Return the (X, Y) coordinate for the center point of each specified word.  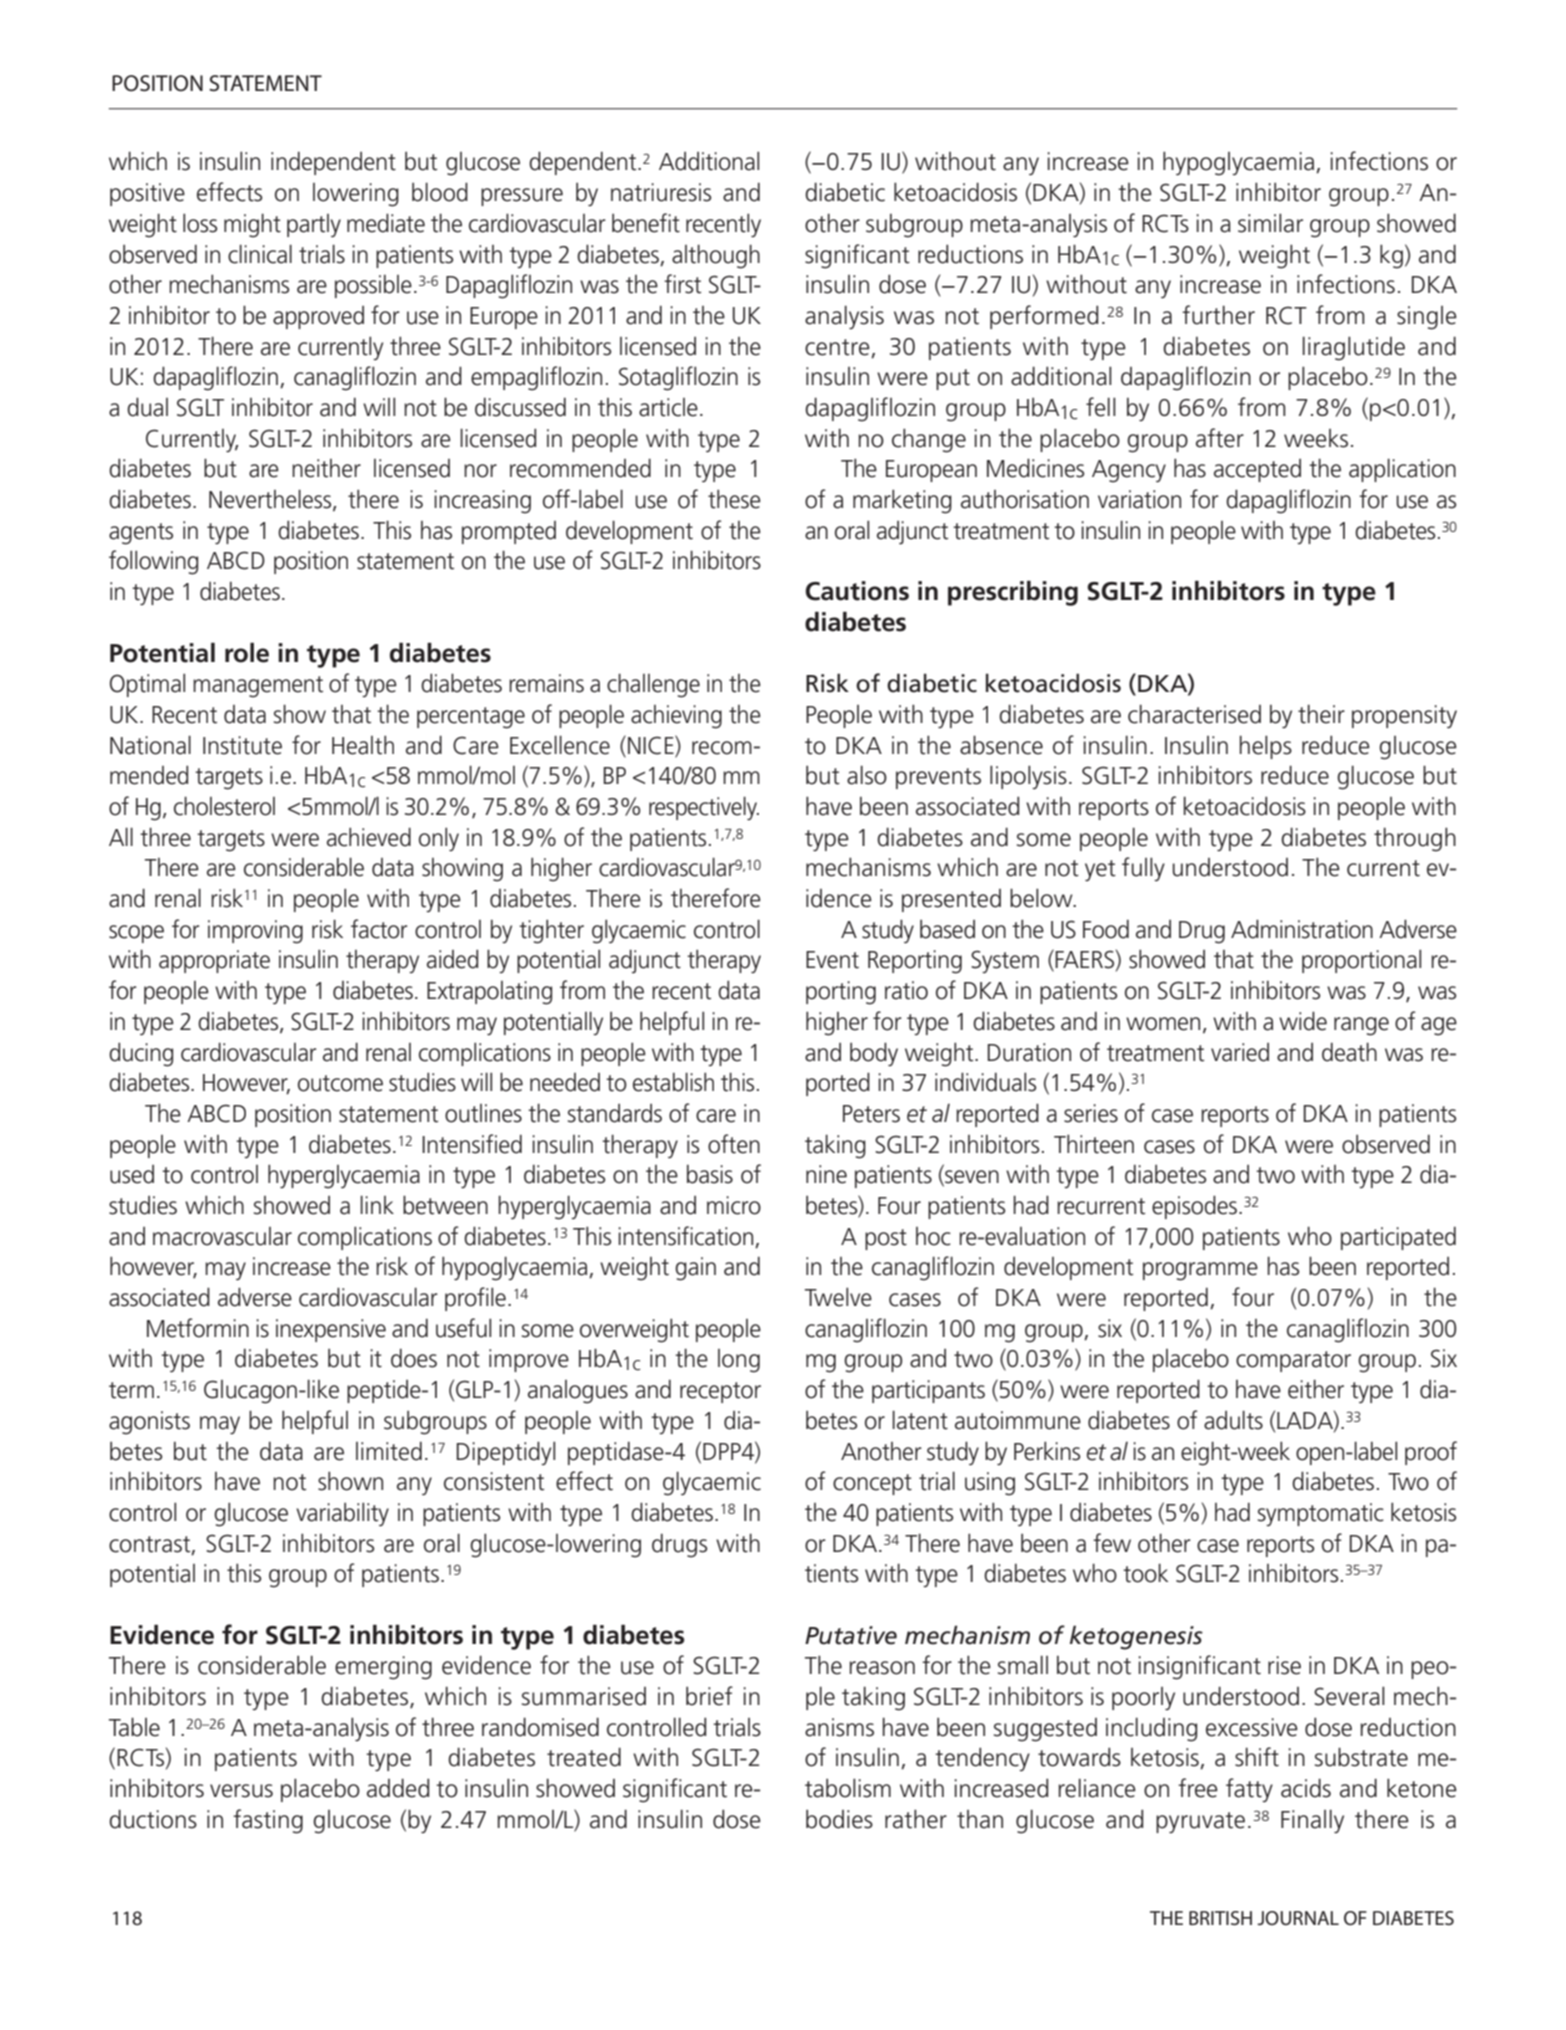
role (247, 652)
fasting (268, 1821)
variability (342, 1514)
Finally (1312, 1821)
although (716, 256)
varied (1240, 1052)
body (874, 1054)
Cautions (857, 591)
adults (1233, 1420)
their (1321, 714)
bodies (839, 1819)
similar (1270, 223)
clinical (260, 254)
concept (872, 1484)
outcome (340, 1083)
